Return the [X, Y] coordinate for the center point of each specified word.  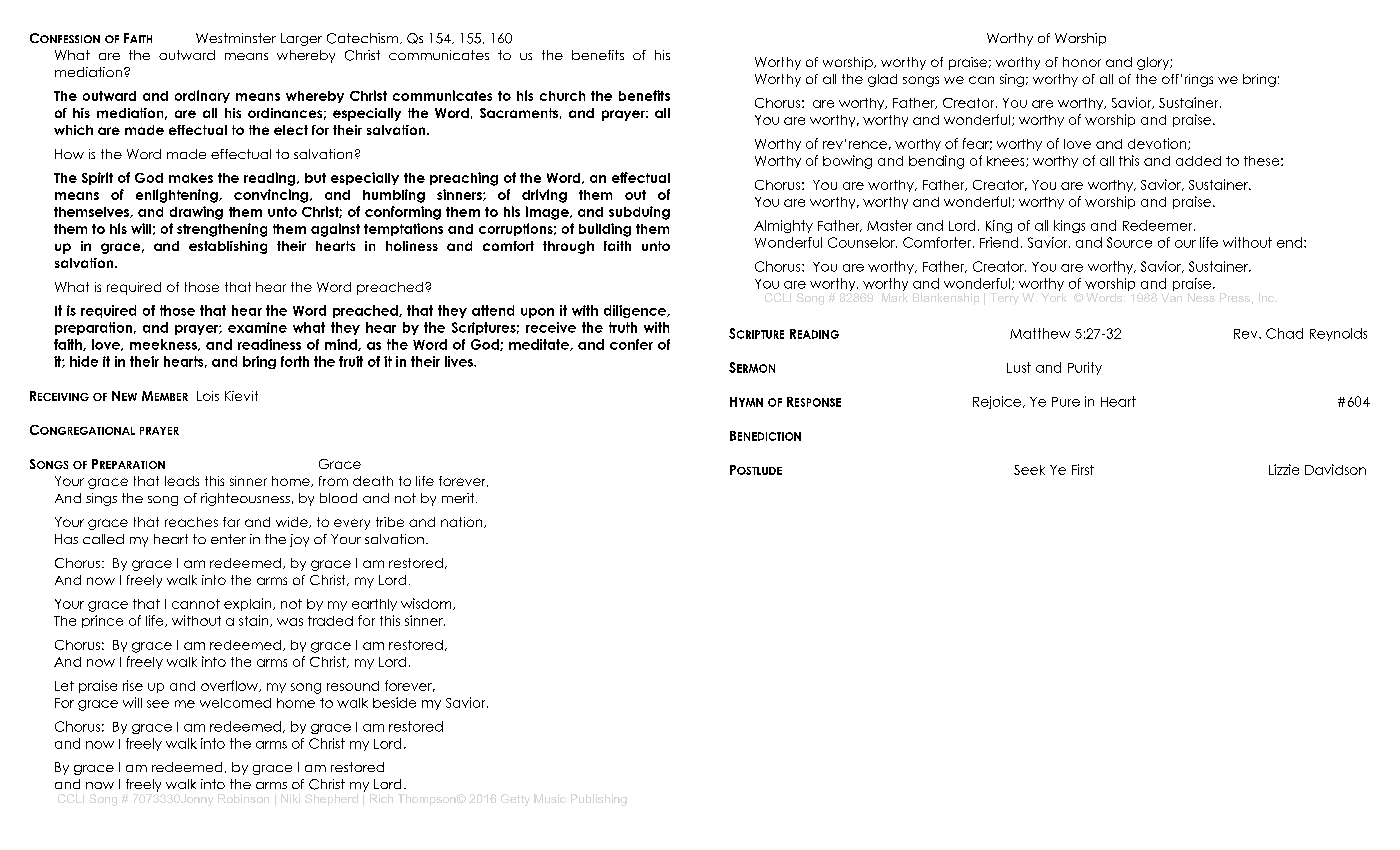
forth [295, 361]
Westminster [236, 38]
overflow [230, 686]
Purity [1085, 368]
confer [631, 344]
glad [882, 80]
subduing [639, 213]
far [231, 522]
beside [394, 702]
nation [463, 522]
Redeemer [1159, 225]
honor [1082, 62]
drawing [196, 213]
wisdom [427, 604]
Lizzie [1284, 469]
